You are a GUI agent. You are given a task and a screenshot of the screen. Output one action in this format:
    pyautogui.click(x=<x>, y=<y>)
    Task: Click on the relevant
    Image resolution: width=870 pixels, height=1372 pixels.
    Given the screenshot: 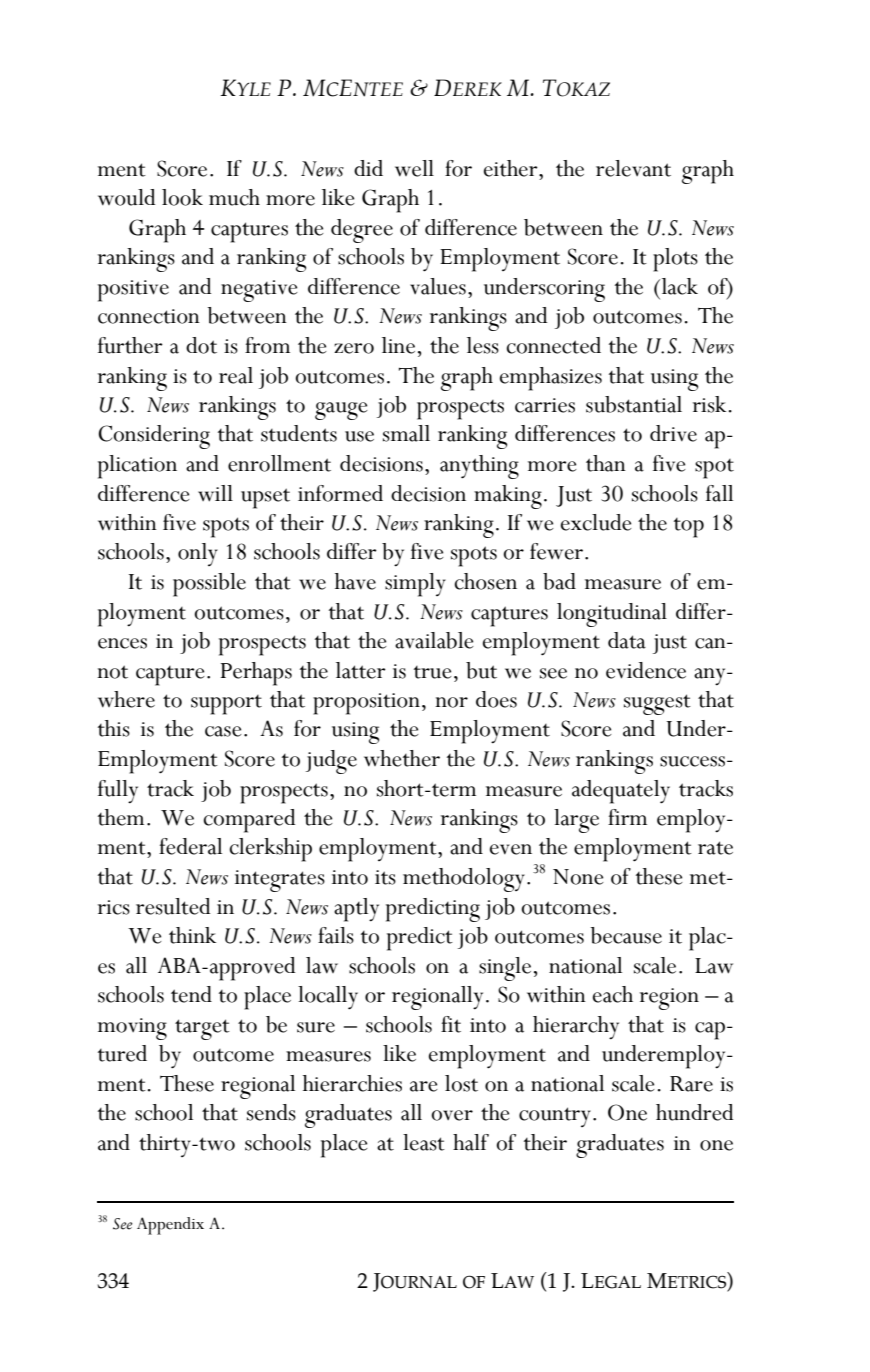 What is the action you would take?
    pyautogui.click(x=633, y=168)
